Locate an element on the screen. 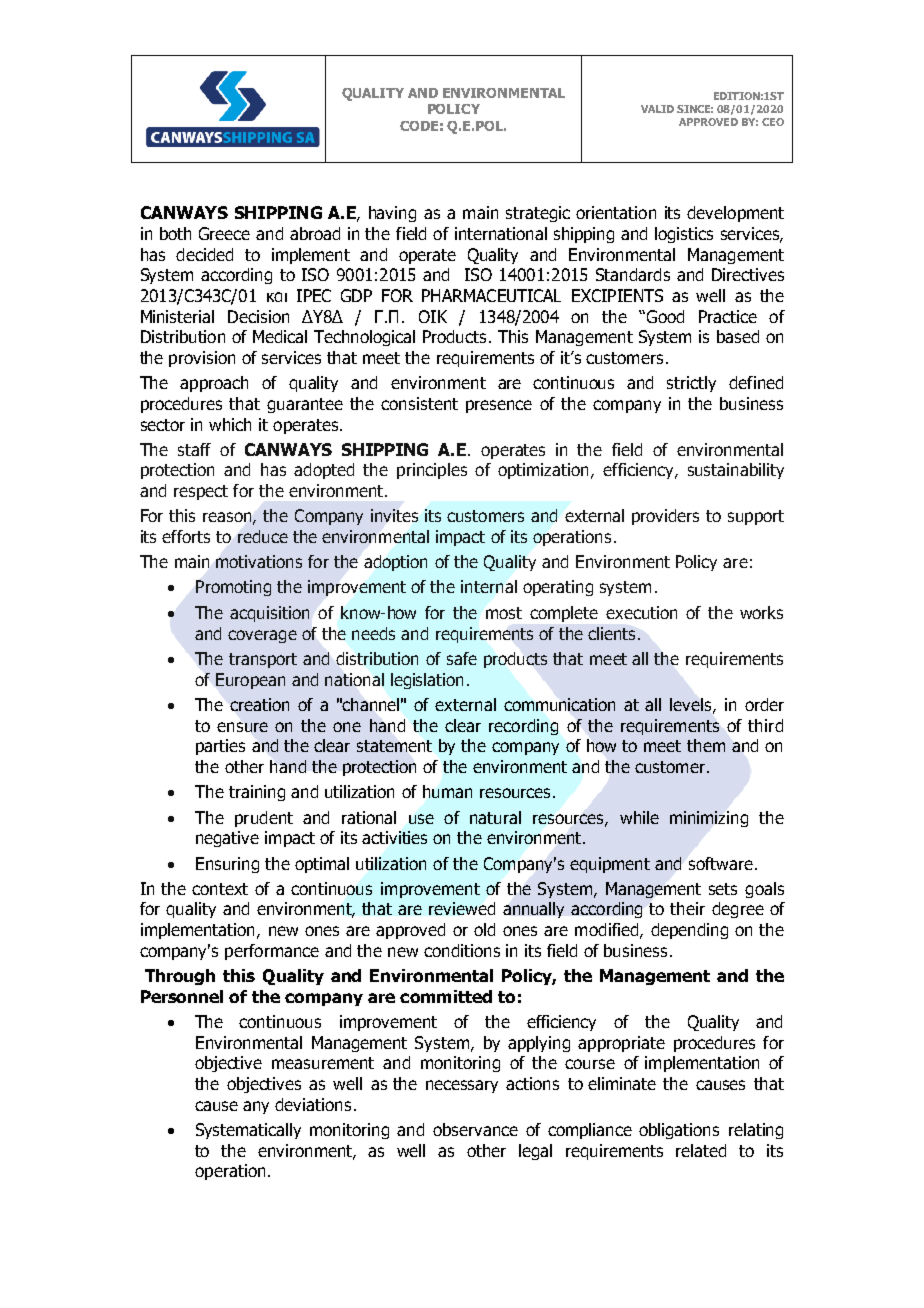 The height and width of the screenshot is (1308, 924). observance is located at coordinates (475, 1129).
